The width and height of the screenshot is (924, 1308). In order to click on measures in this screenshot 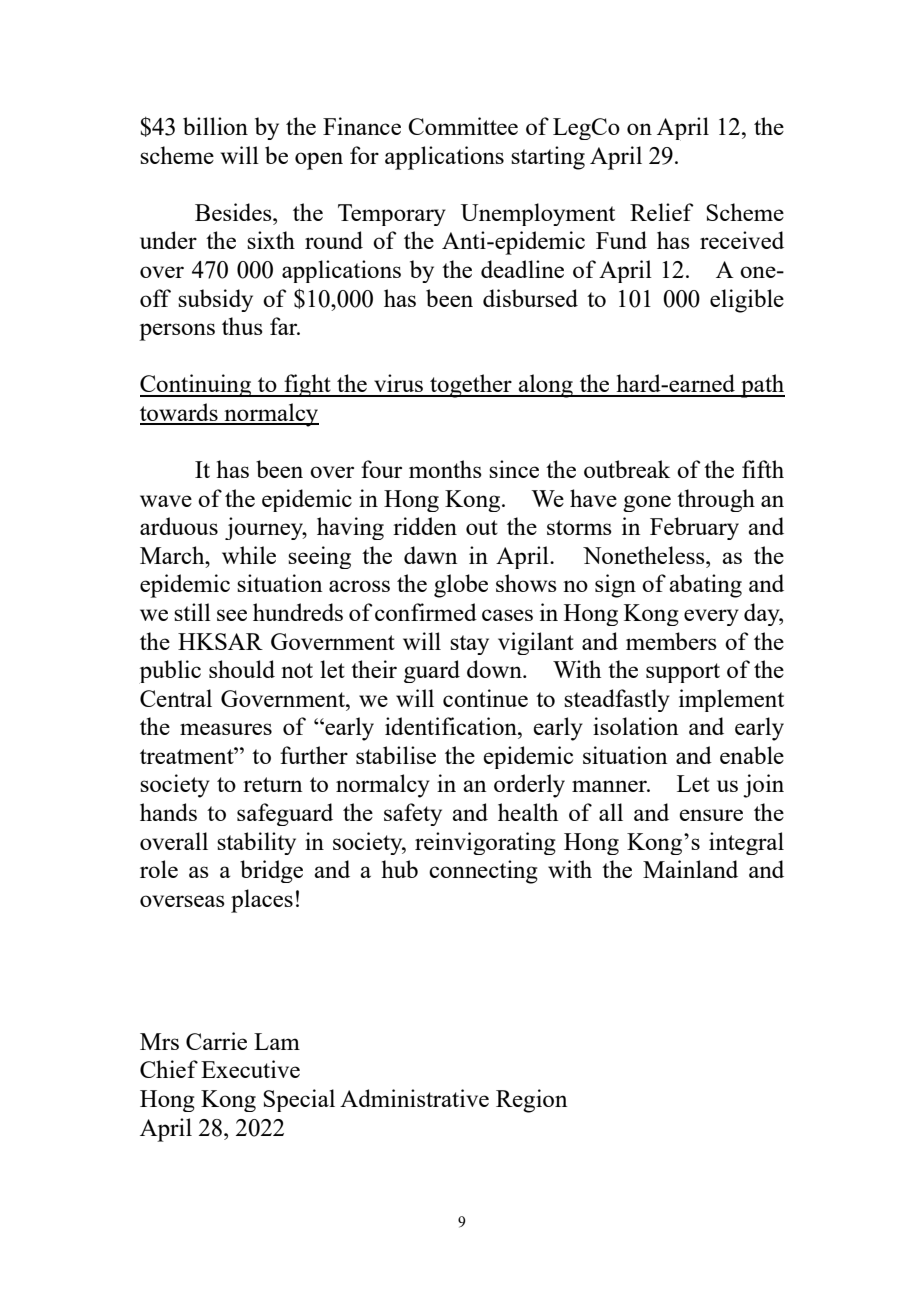, I will do `click(226, 729)`.
